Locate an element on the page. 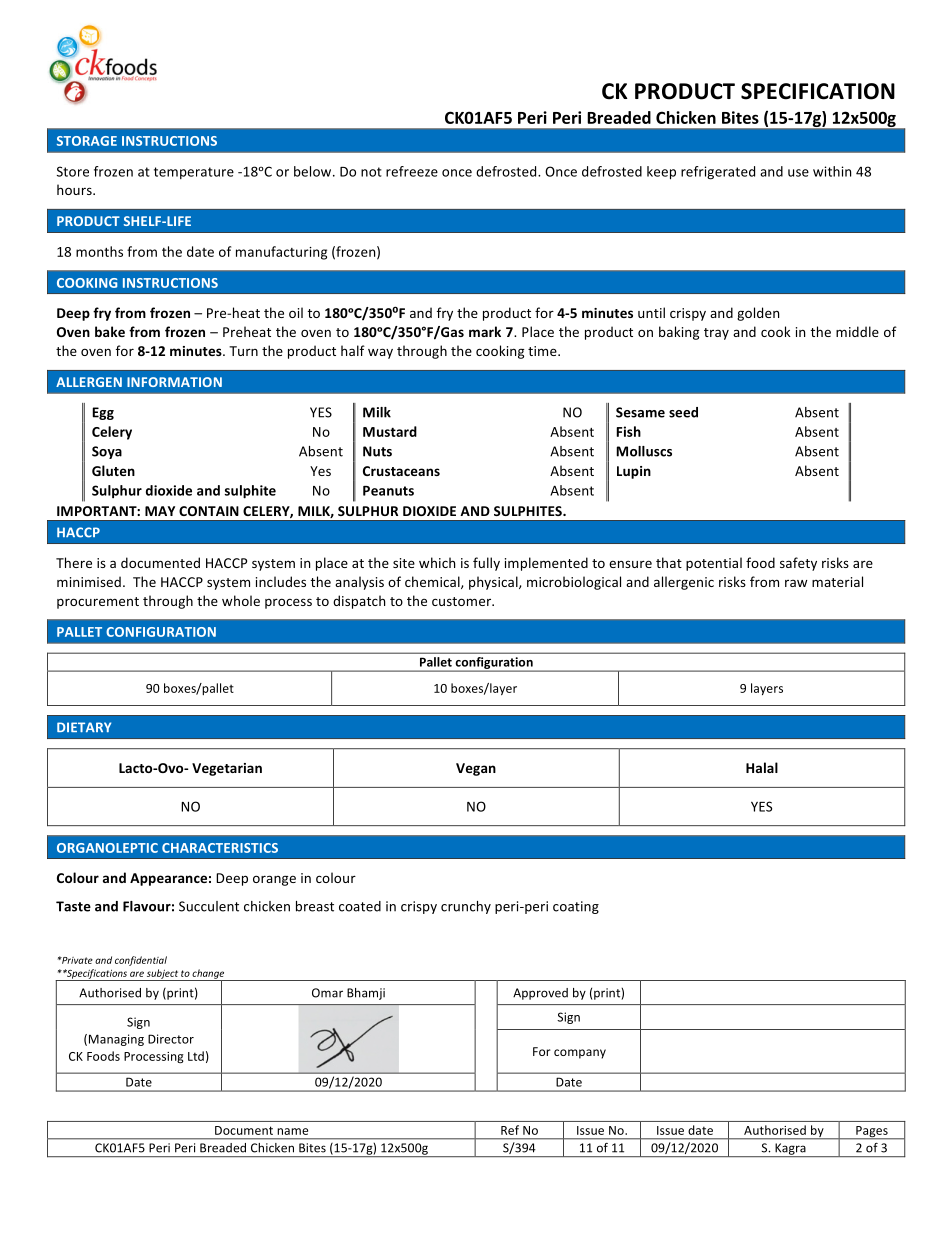 The height and width of the page is (1233, 952). fully is located at coordinates (486, 564).
